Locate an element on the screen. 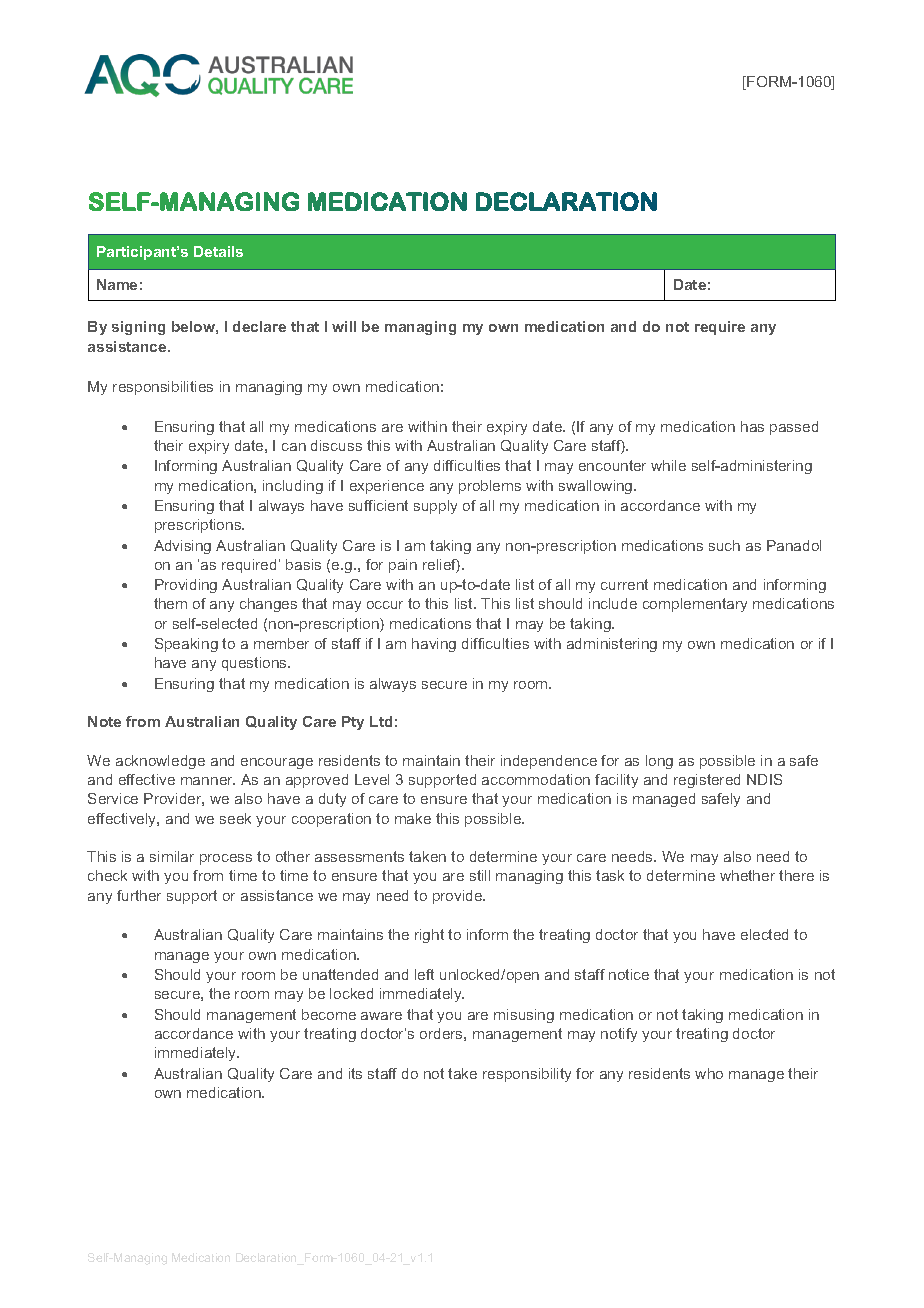 The image size is (924, 1308). responsibility is located at coordinates (527, 1075).
